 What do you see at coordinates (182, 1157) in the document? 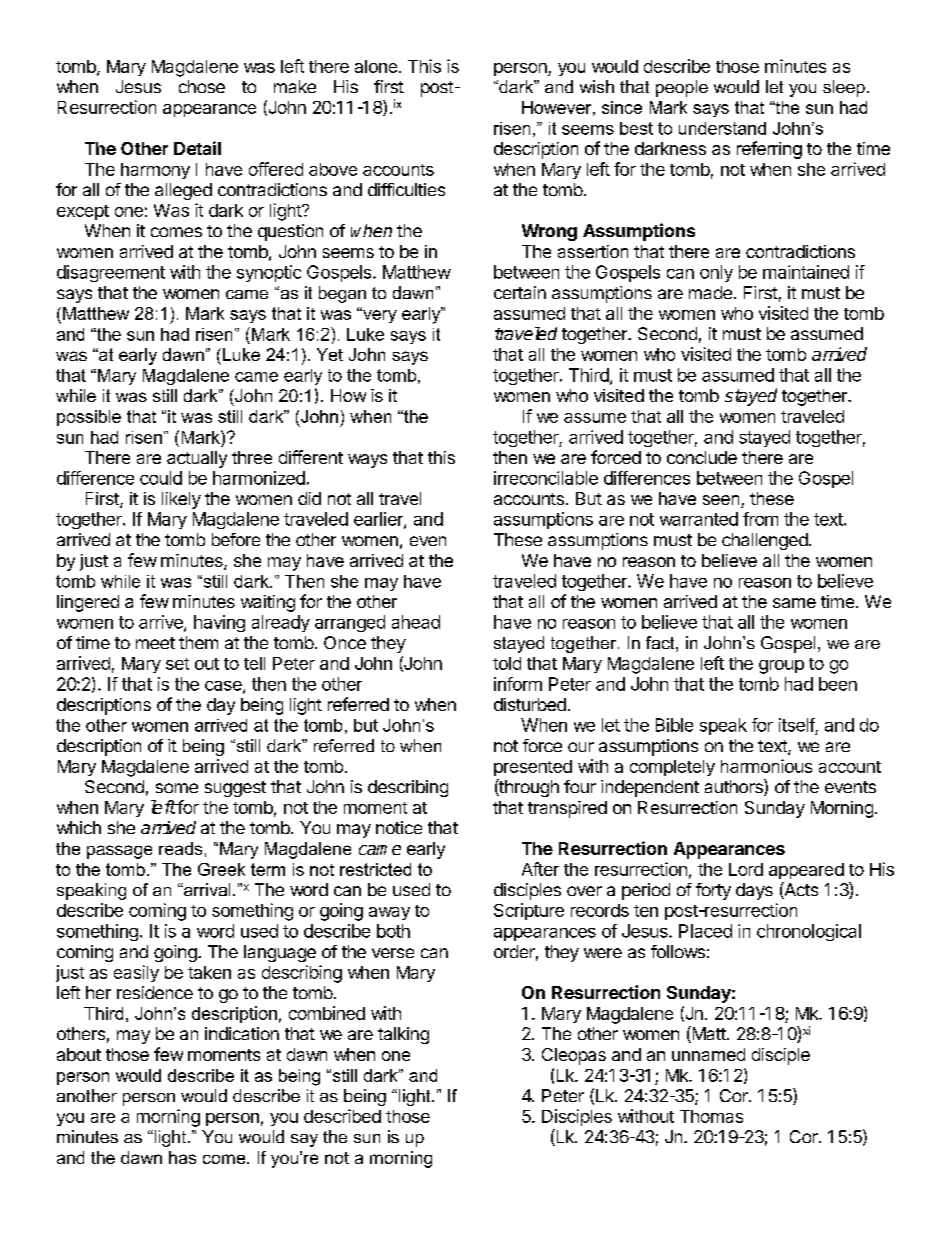
I see `has` at bounding box center [182, 1157].
